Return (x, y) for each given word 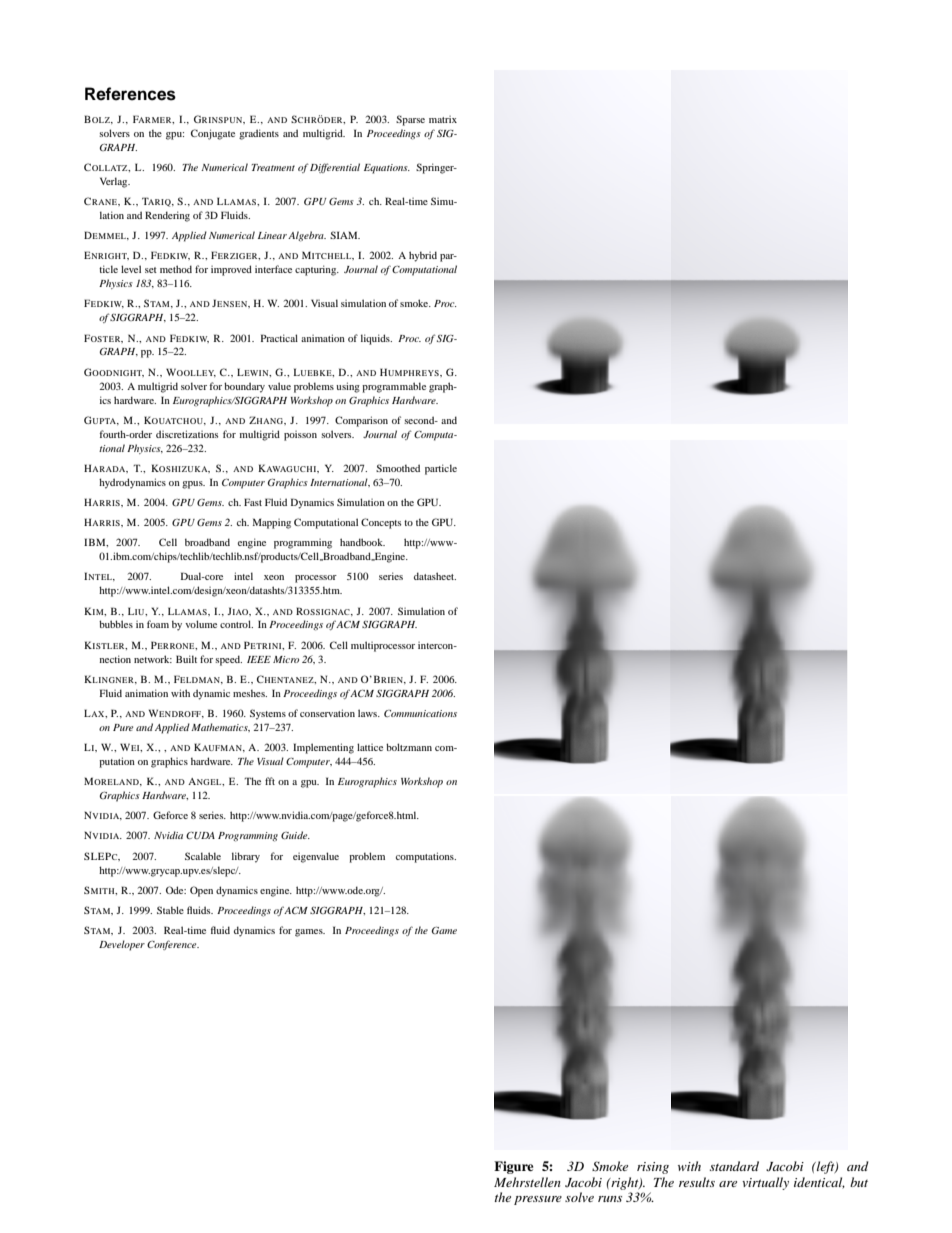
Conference (173, 945)
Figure (513, 1167)
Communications (420, 713)
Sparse (410, 120)
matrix (443, 119)
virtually (765, 1183)
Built (186, 659)
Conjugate (213, 134)
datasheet (435, 576)
